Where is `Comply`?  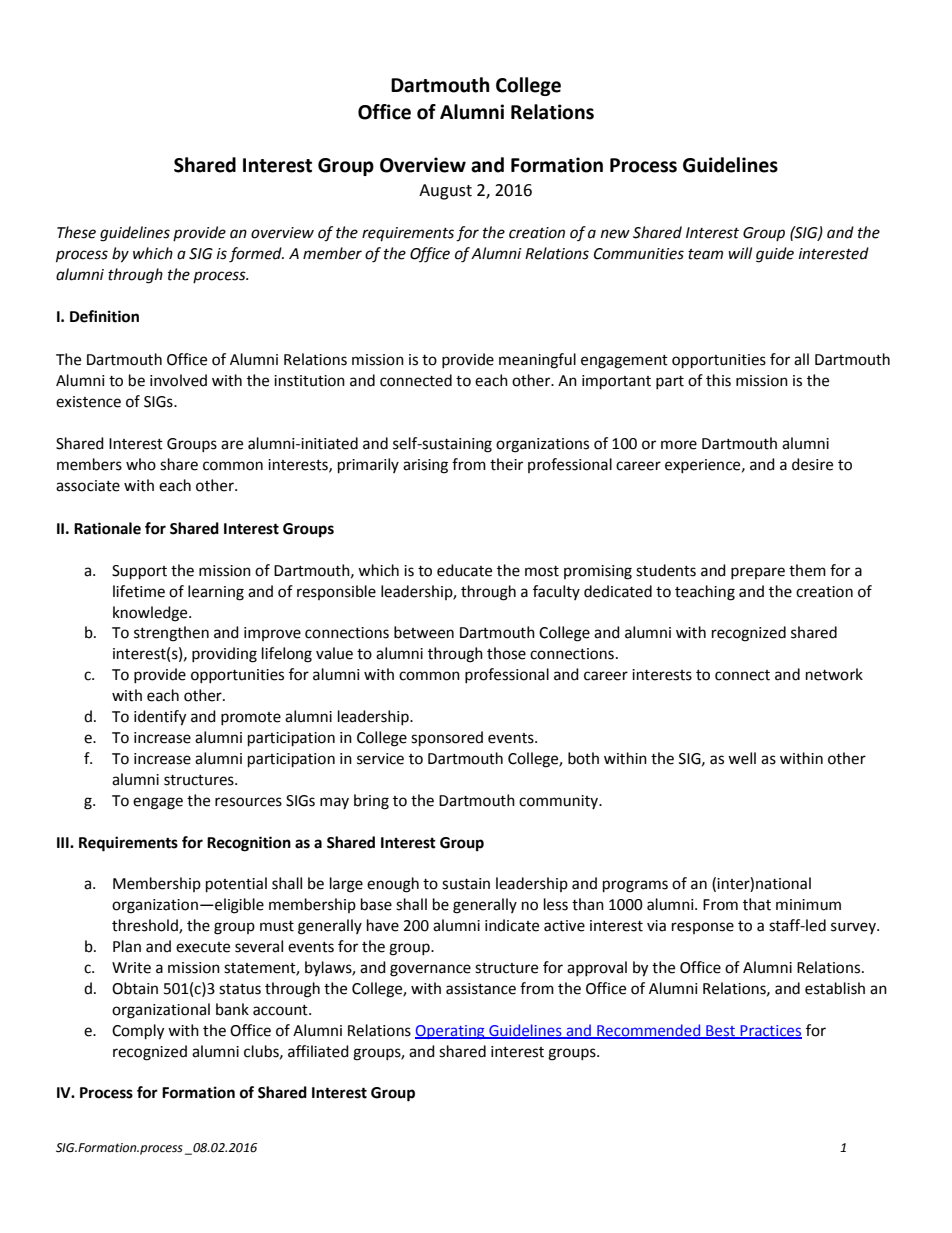
Comply is located at coordinates (138, 1032).
